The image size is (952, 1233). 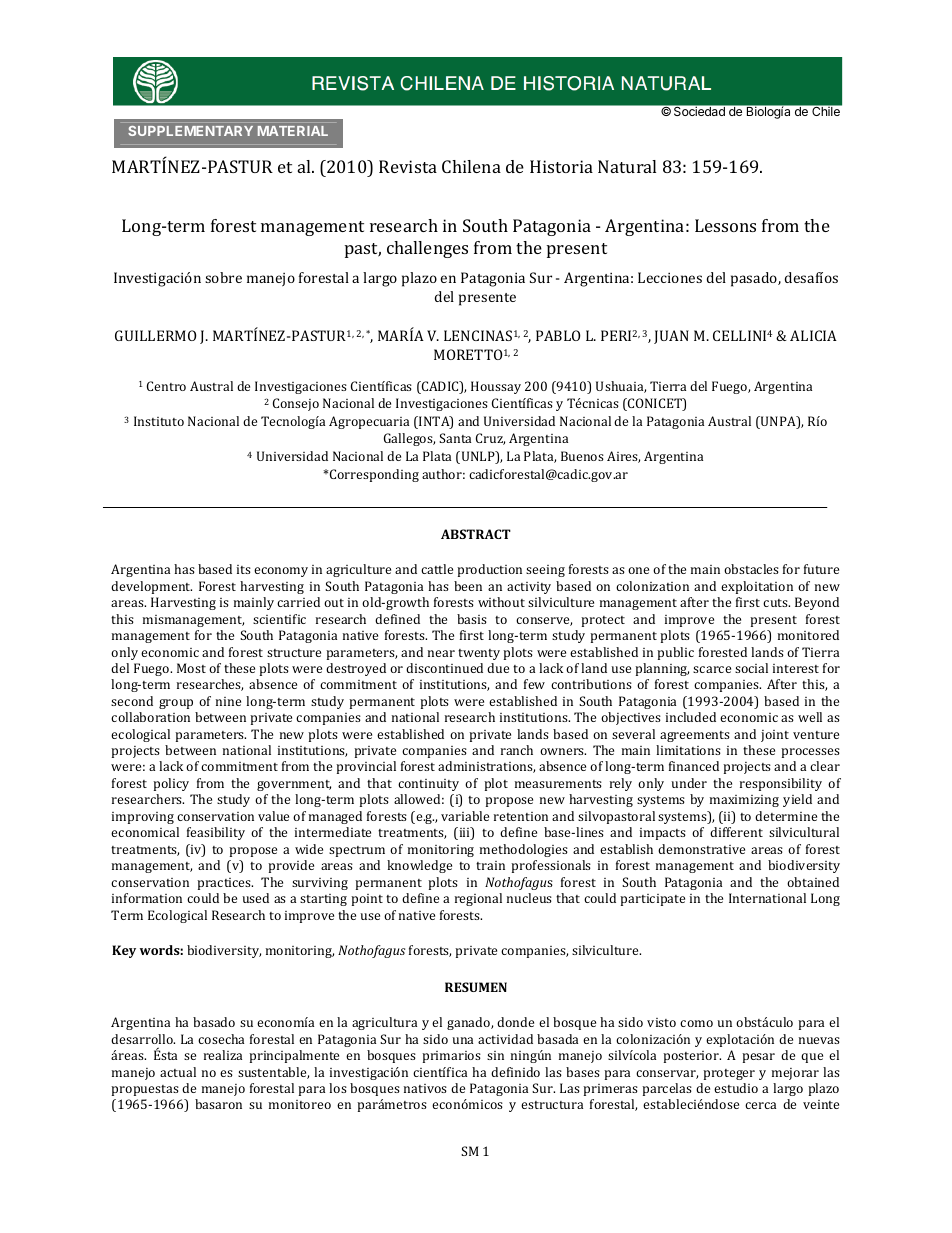 I want to click on Lessons, so click(x=725, y=225).
